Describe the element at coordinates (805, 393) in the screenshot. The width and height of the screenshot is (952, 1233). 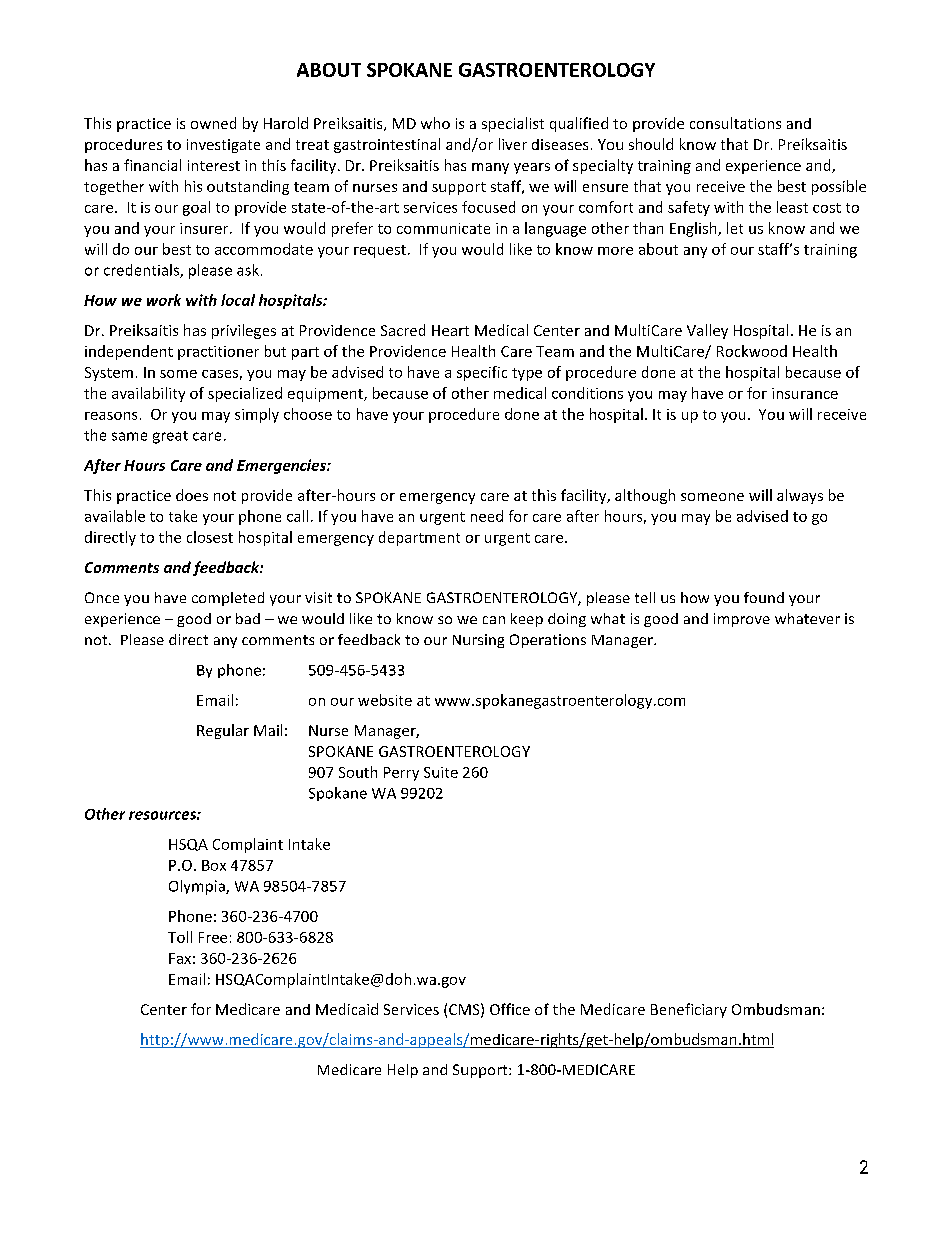
I see `insurance` at that location.
